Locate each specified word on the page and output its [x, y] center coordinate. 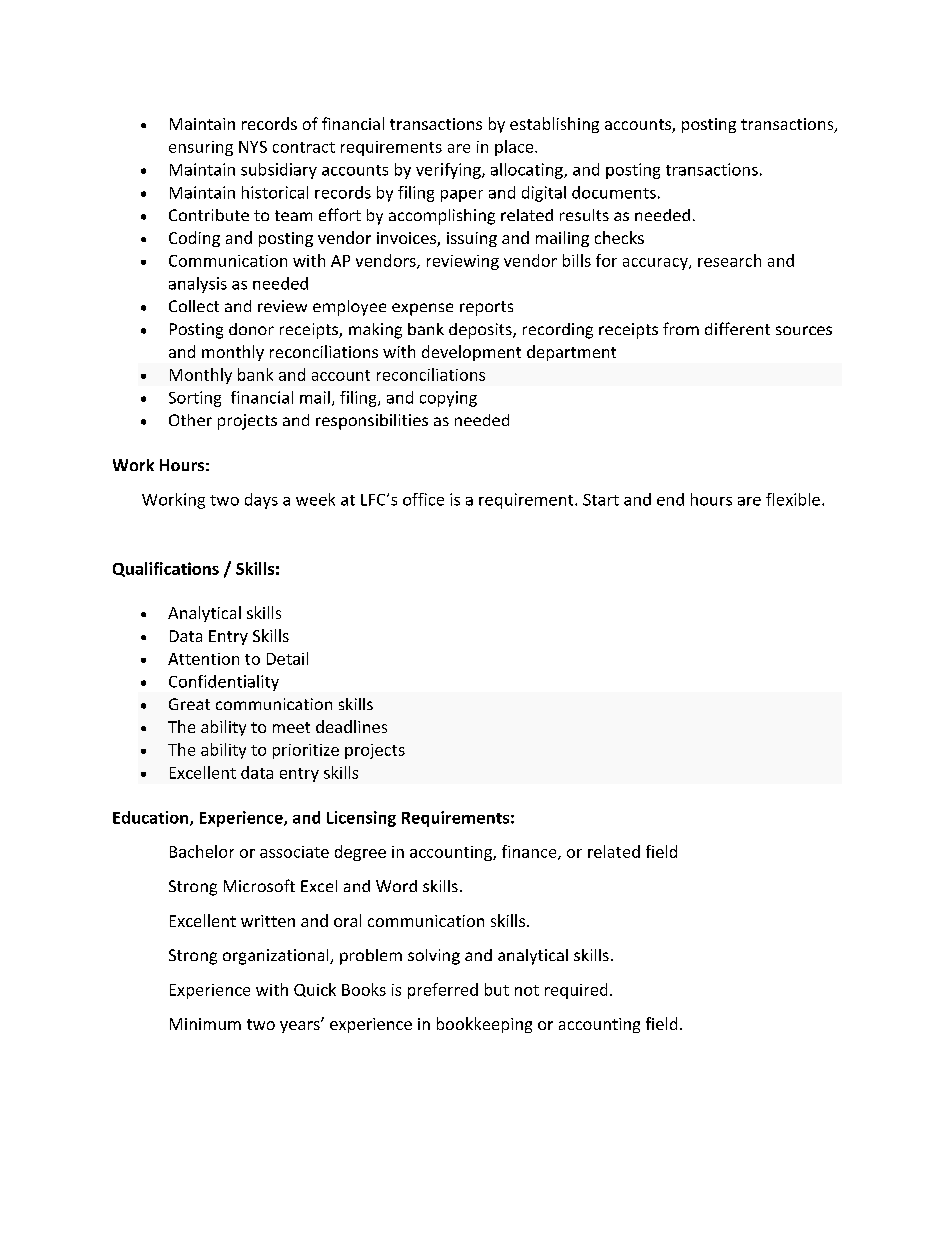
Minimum [205, 1024]
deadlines [351, 726]
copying [448, 399]
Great [189, 704]
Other [190, 420]
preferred [443, 991]
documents [614, 192]
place [515, 148]
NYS [253, 147]
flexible [793, 499]
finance [530, 852]
